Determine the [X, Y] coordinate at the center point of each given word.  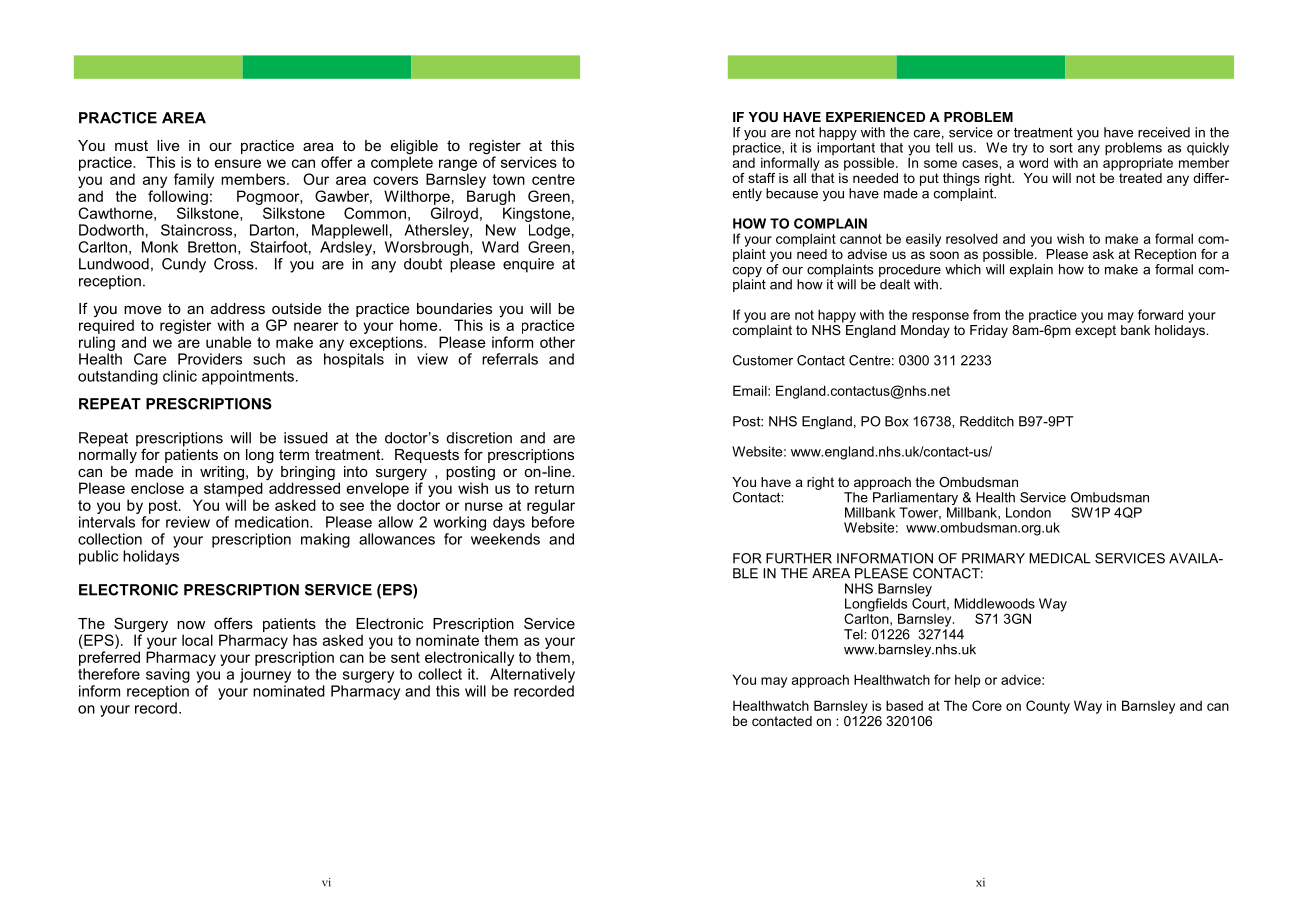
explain [1031, 270]
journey [265, 675]
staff [761, 178]
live [168, 145]
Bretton [212, 247]
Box [896, 421]
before [553, 522]
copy [747, 273]
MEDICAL [1060, 558]
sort [1061, 148]
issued [306, 438]
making [325, 540]
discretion [479, 438]
